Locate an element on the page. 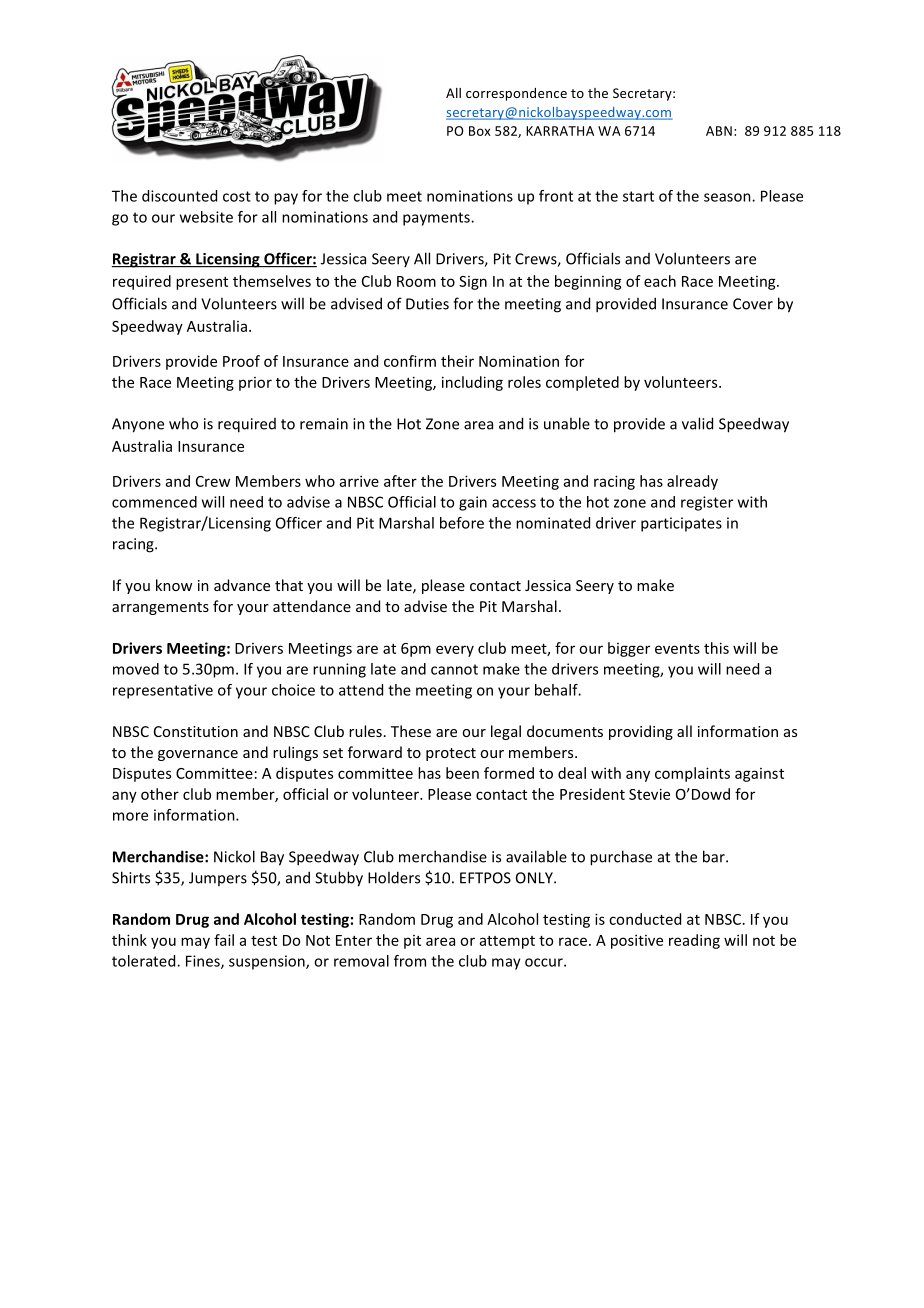 The height and width of the image is (1308, 924). arrangements is located at coordinates (160, 608).
